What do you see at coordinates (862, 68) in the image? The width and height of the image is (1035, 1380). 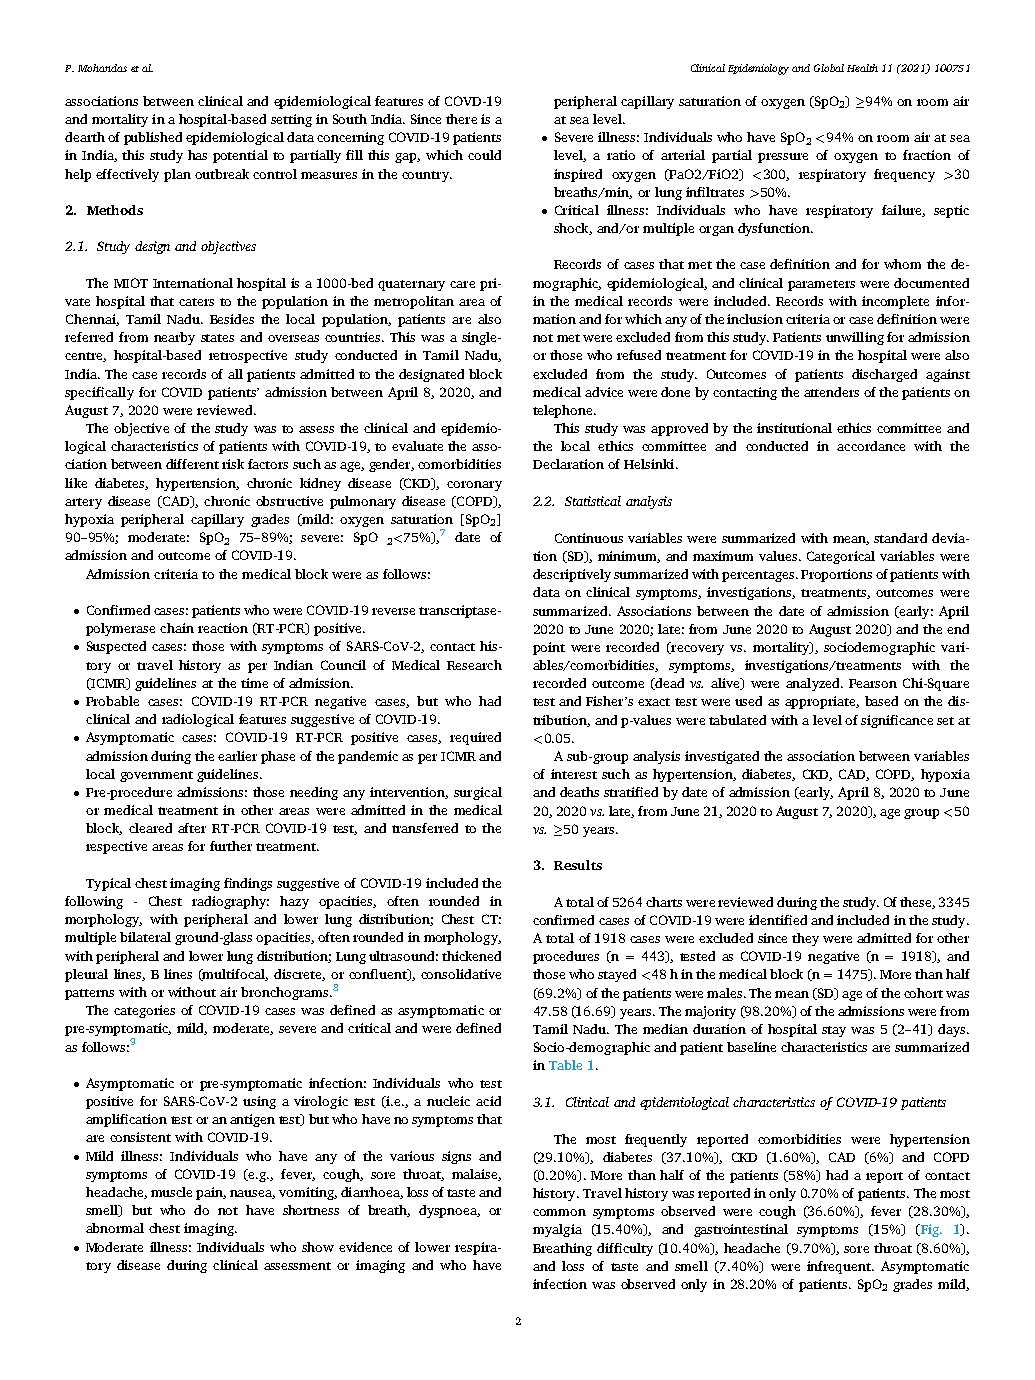 I see `Health` at bounding box center [862, 68].
